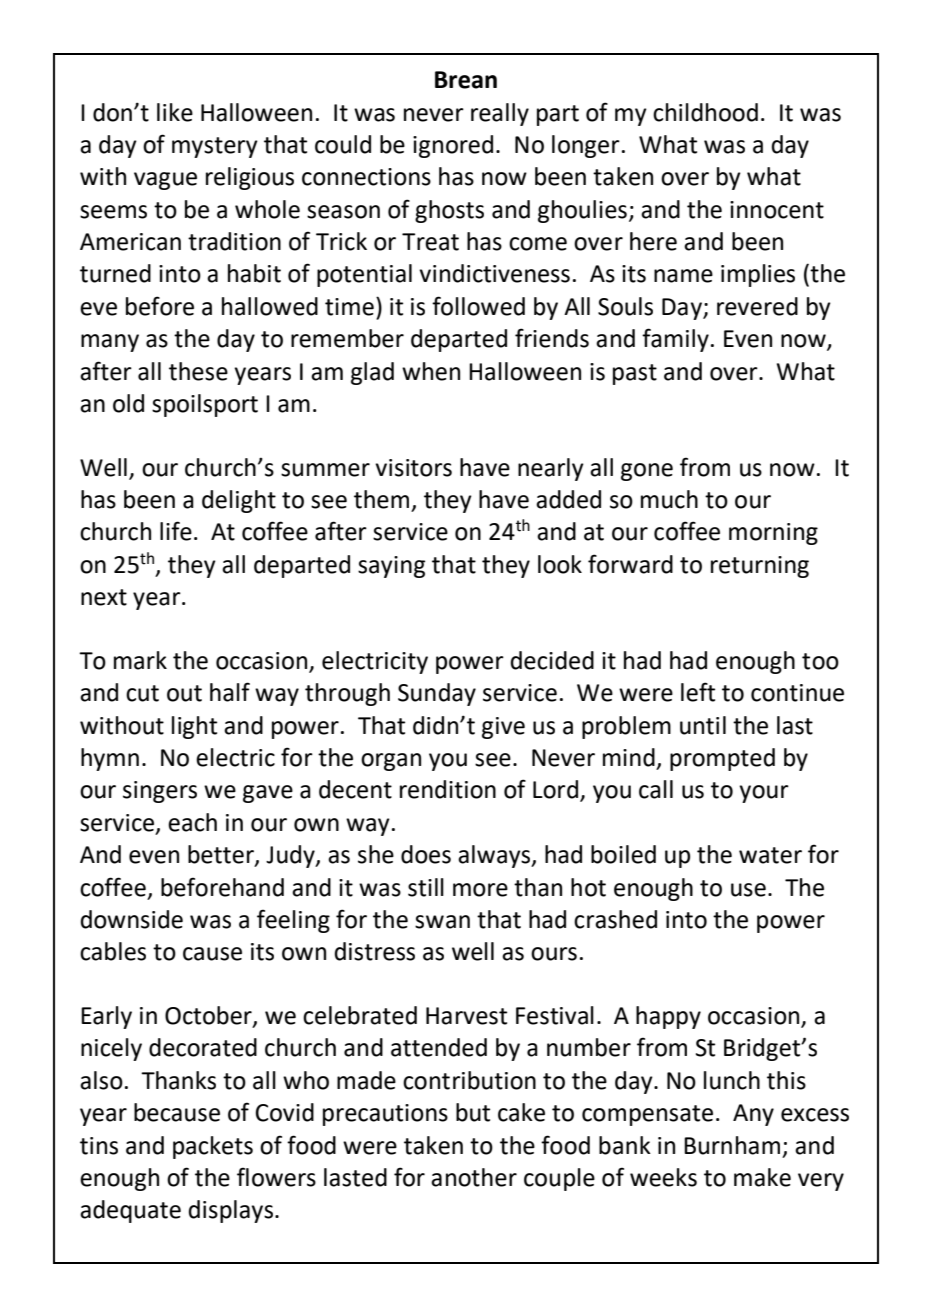 Image resolution: width=931 pixels, height=1316 pixels. What do you see at coordinates (762, 1177) in the page?
I see `make` at bounding box center [762, 1177].
